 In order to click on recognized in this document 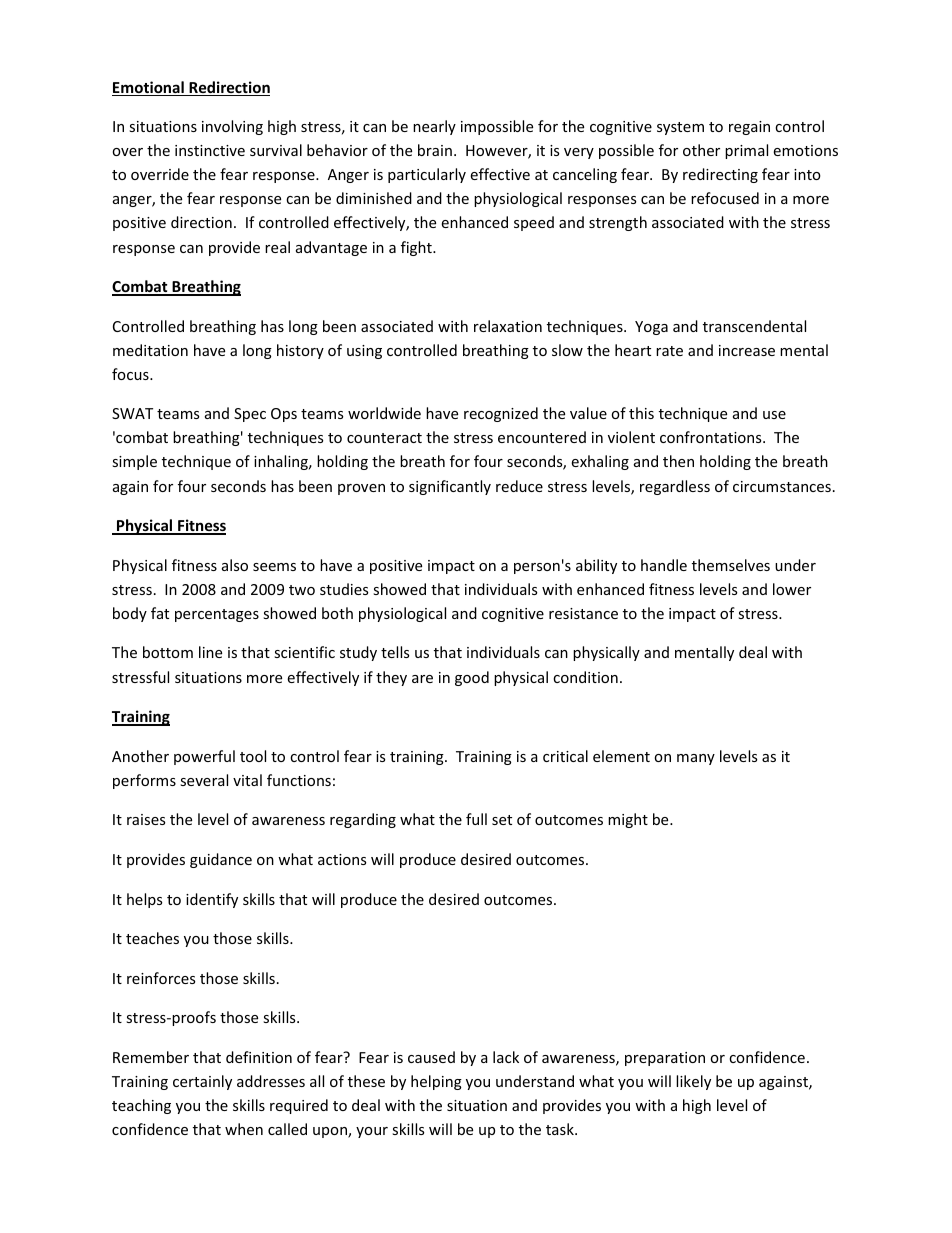, I will do `click(501, 414)`.
